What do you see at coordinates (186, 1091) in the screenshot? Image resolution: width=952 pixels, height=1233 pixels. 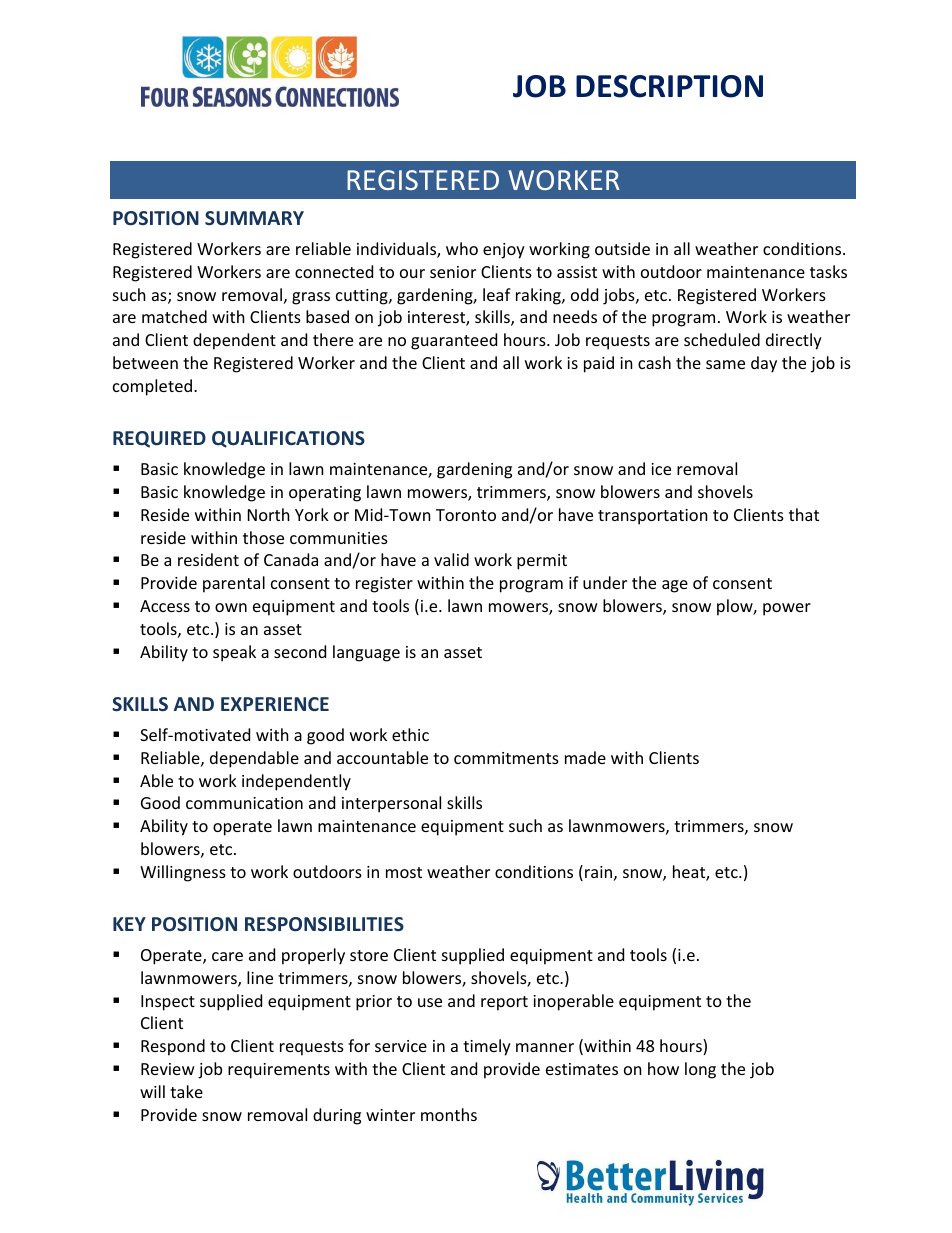 I see `take` at bounding box center [186, 1091].
